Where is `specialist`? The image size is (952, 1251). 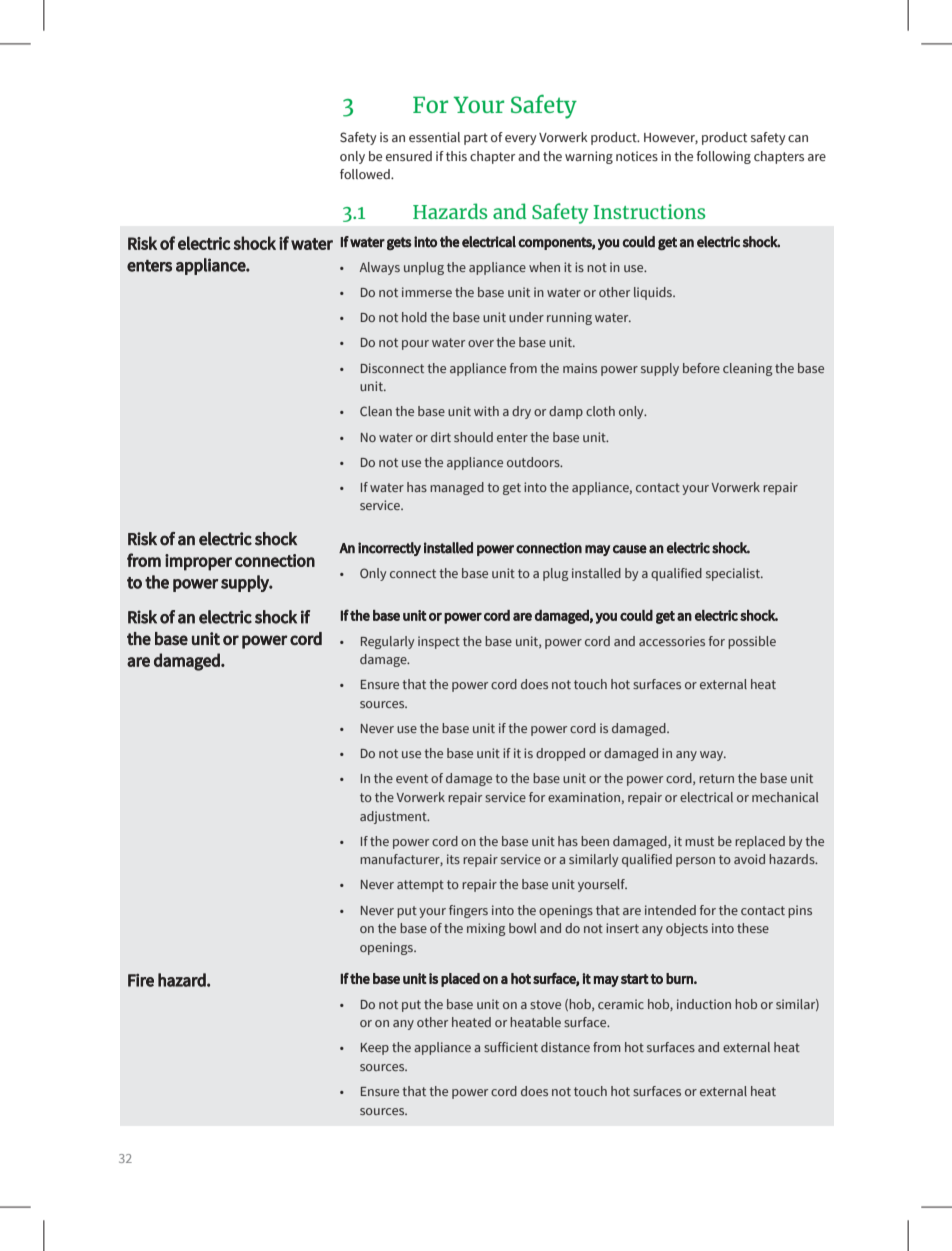
specialist is located at coordinates (734, 574).
